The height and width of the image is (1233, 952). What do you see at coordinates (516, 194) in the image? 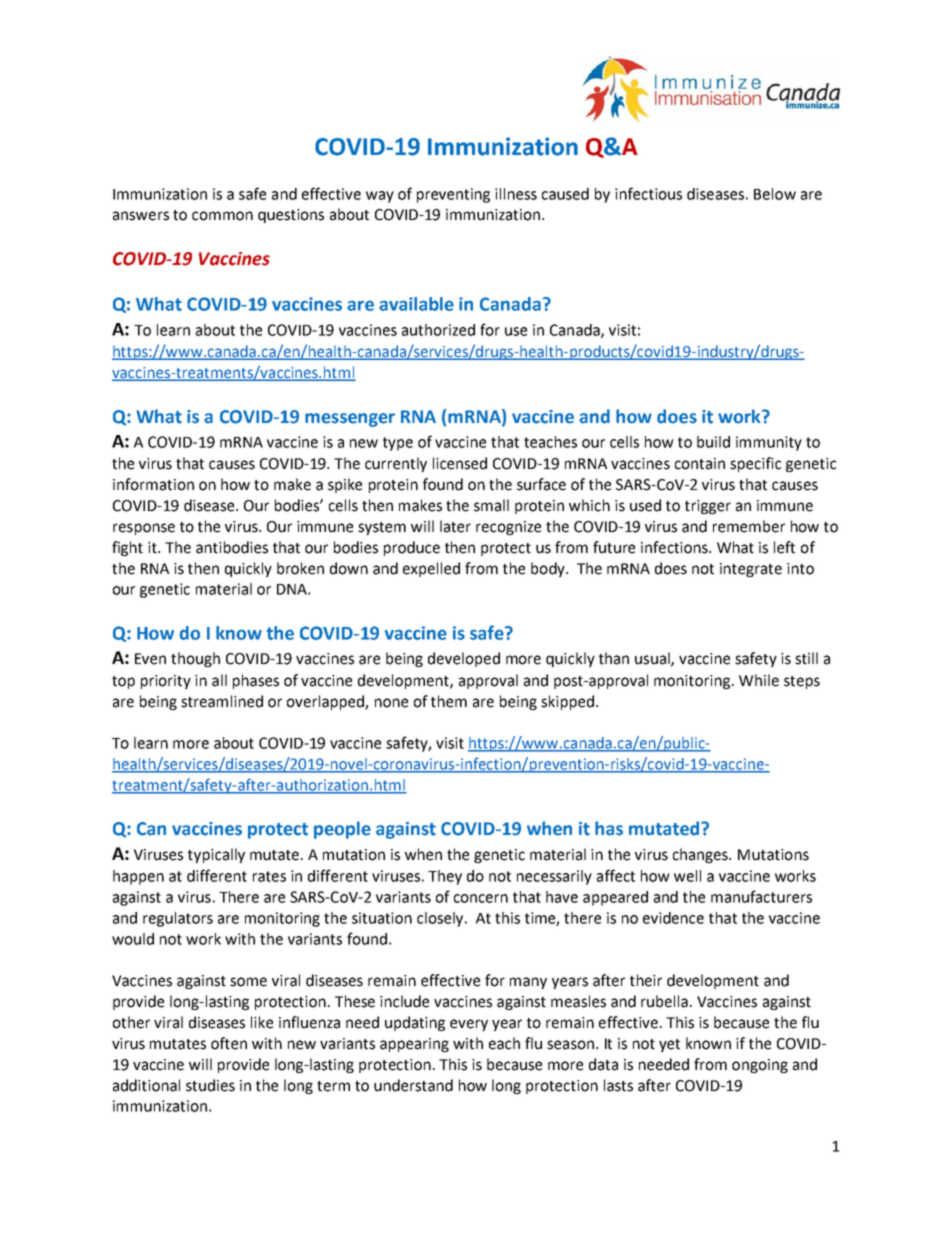
I see `illness` at bounding box center [516, 194].
